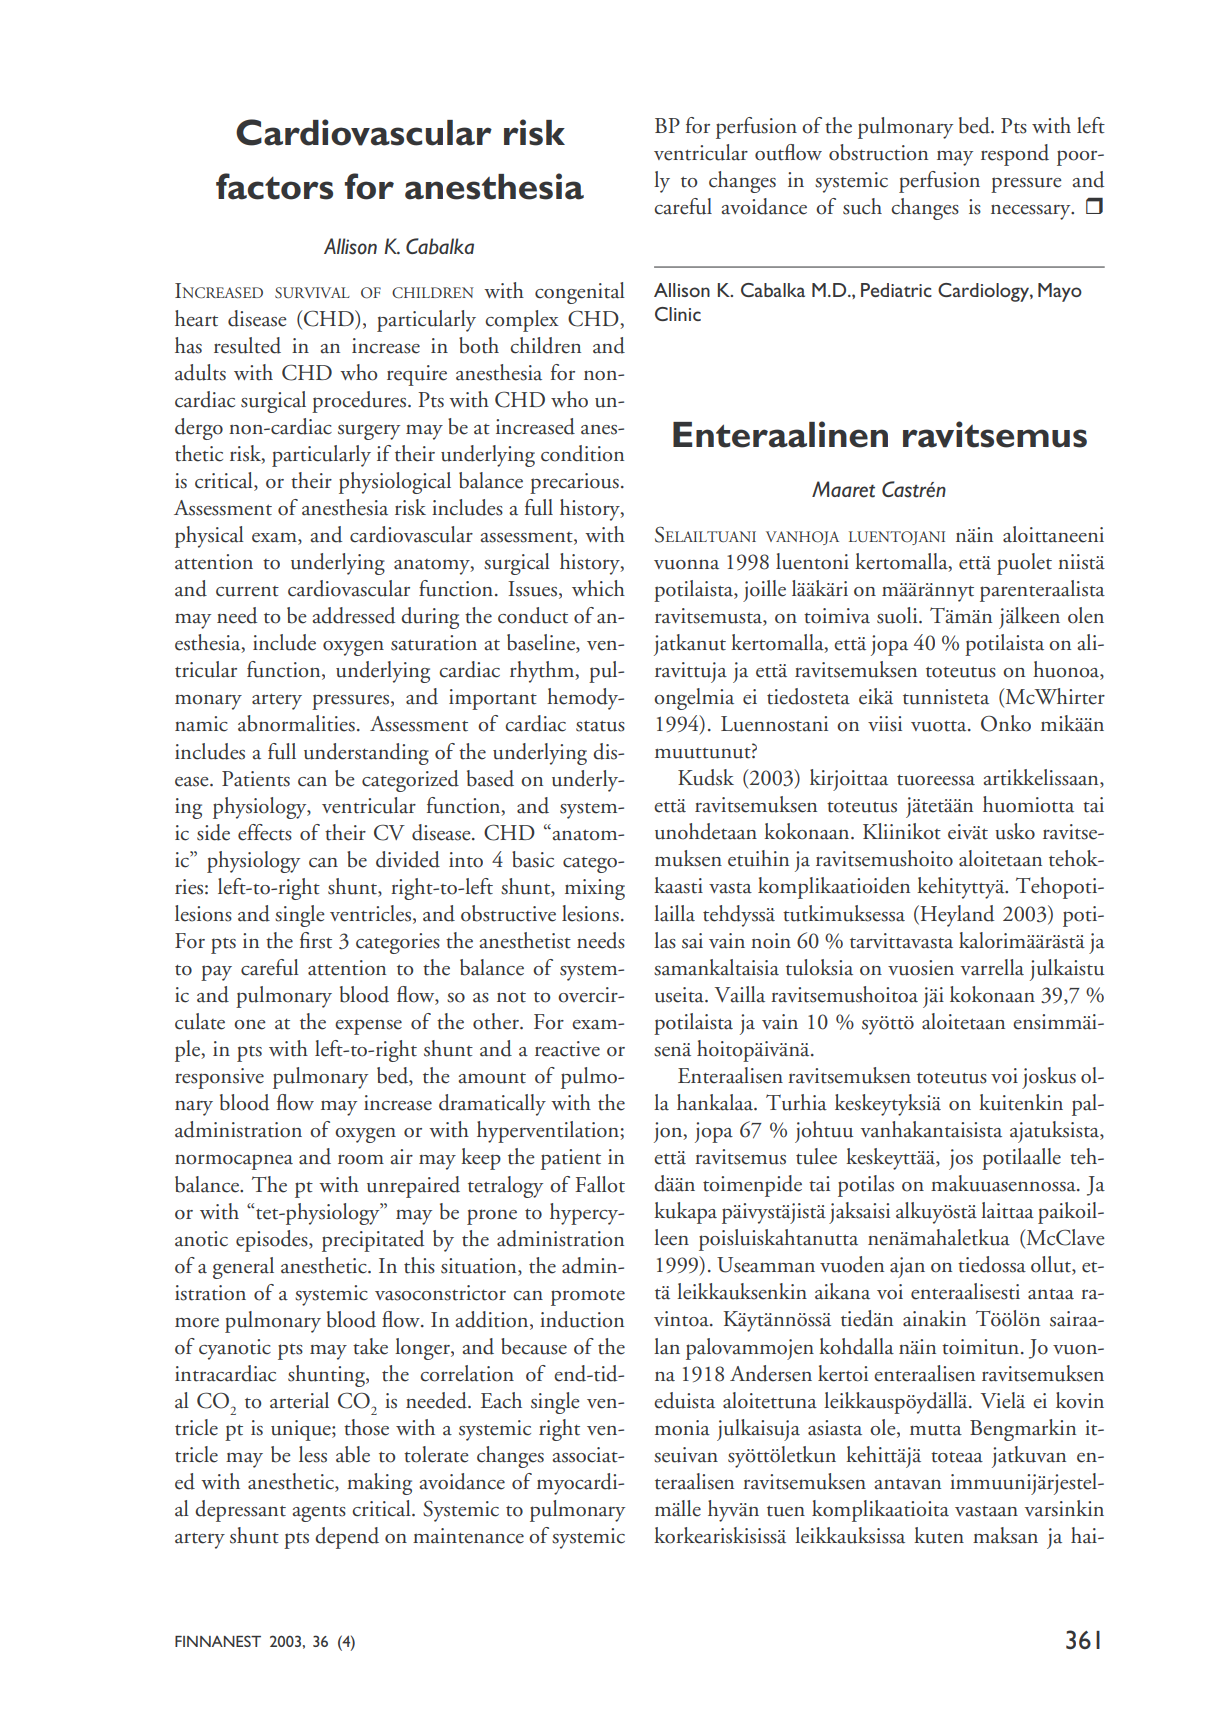  What do you see at coordinates (319, 1514) in the screenshot?
I see `agents` at bounding box center [319, 1514].
